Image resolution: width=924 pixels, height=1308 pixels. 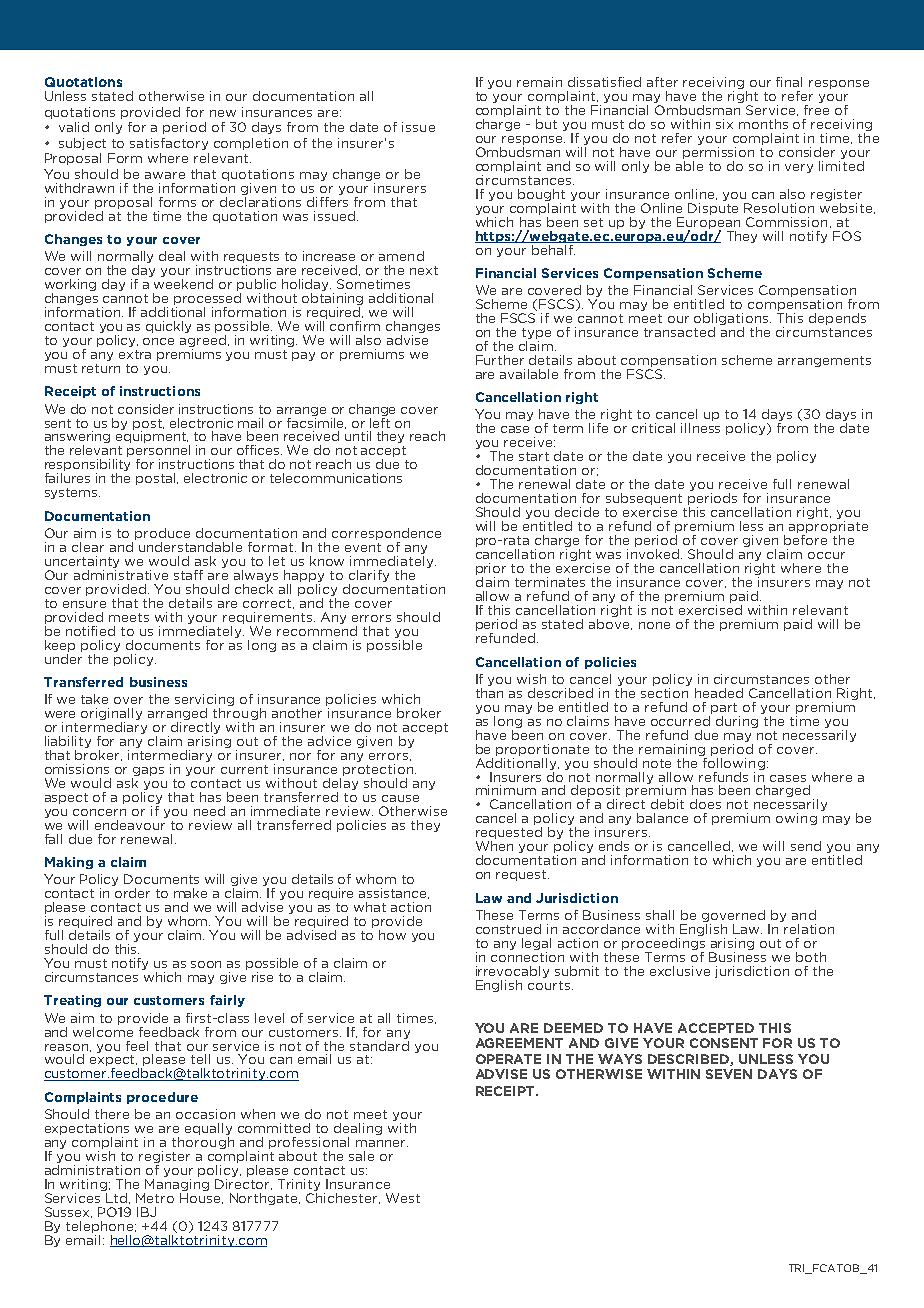 What do you see at coordinates (546, 124) in the image?
I see `but` at bounding box center [546, 124].
